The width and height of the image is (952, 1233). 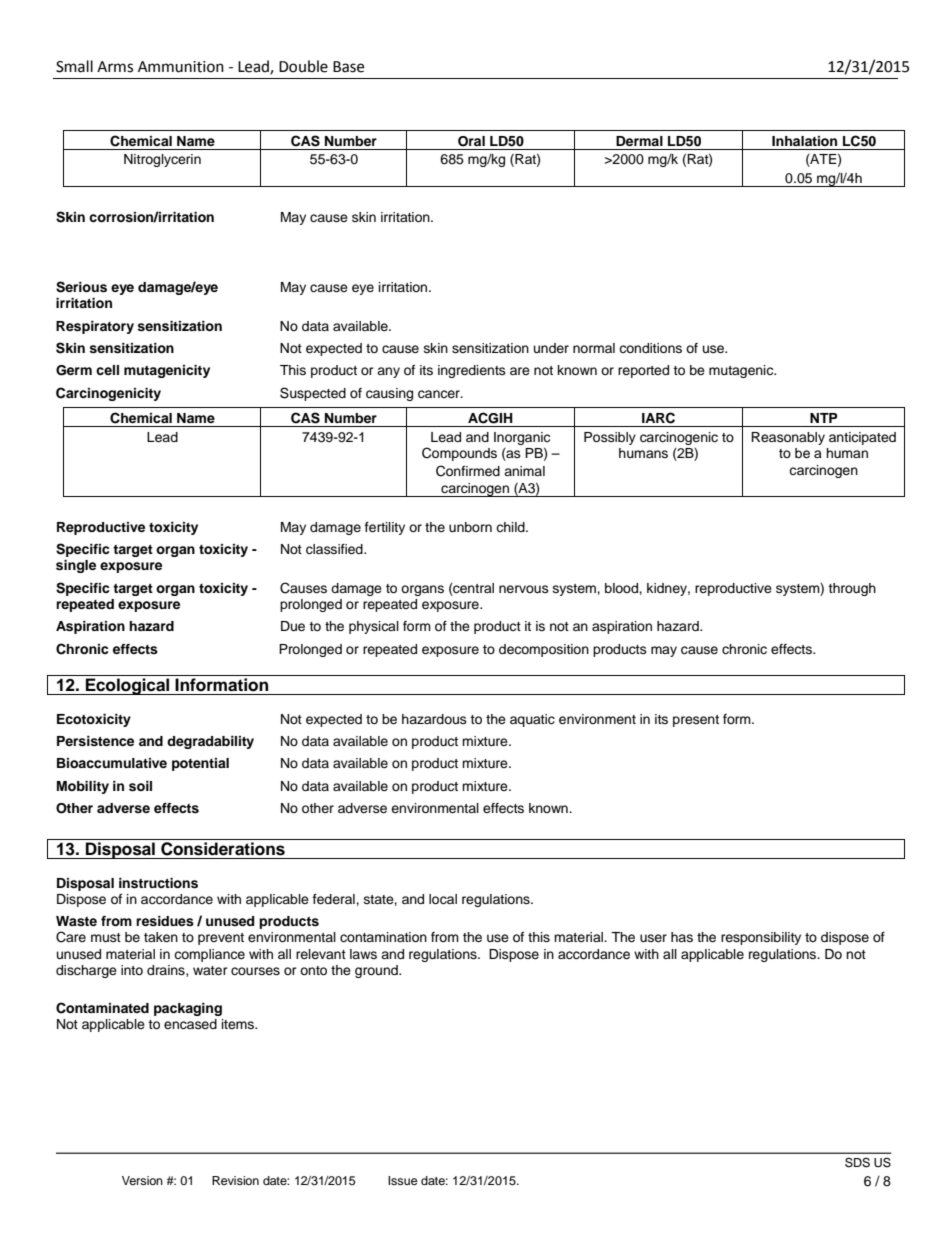 What do you see at coordinates (403, 1180) in the image?
I see `Issue` at bounding box center [403, 1180].
